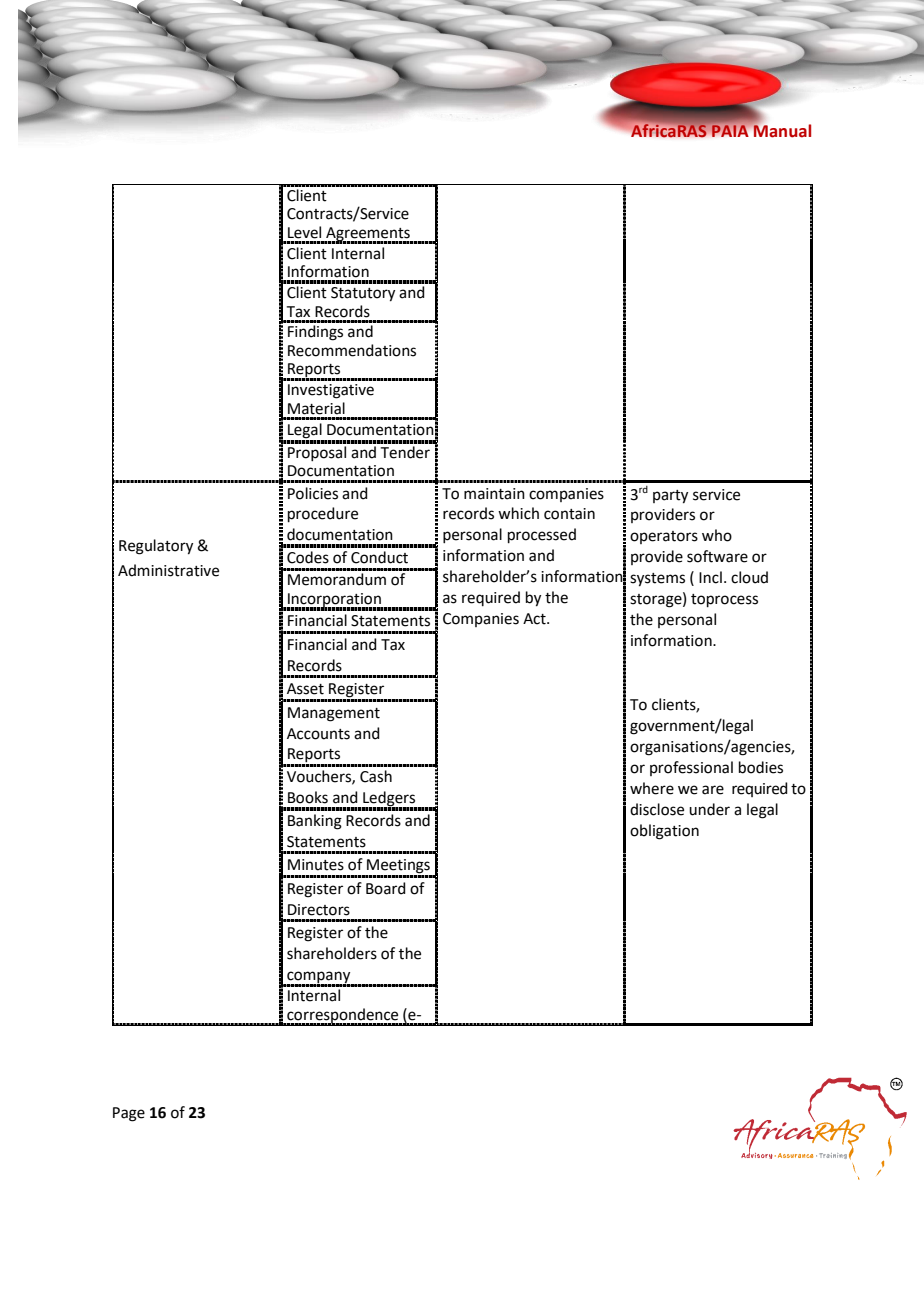 Image resolution: width=924 pixels, height=1308 pixels. Describe the element at coordinates (129, 1114) in the screenshot. I see `Page` at that location.
